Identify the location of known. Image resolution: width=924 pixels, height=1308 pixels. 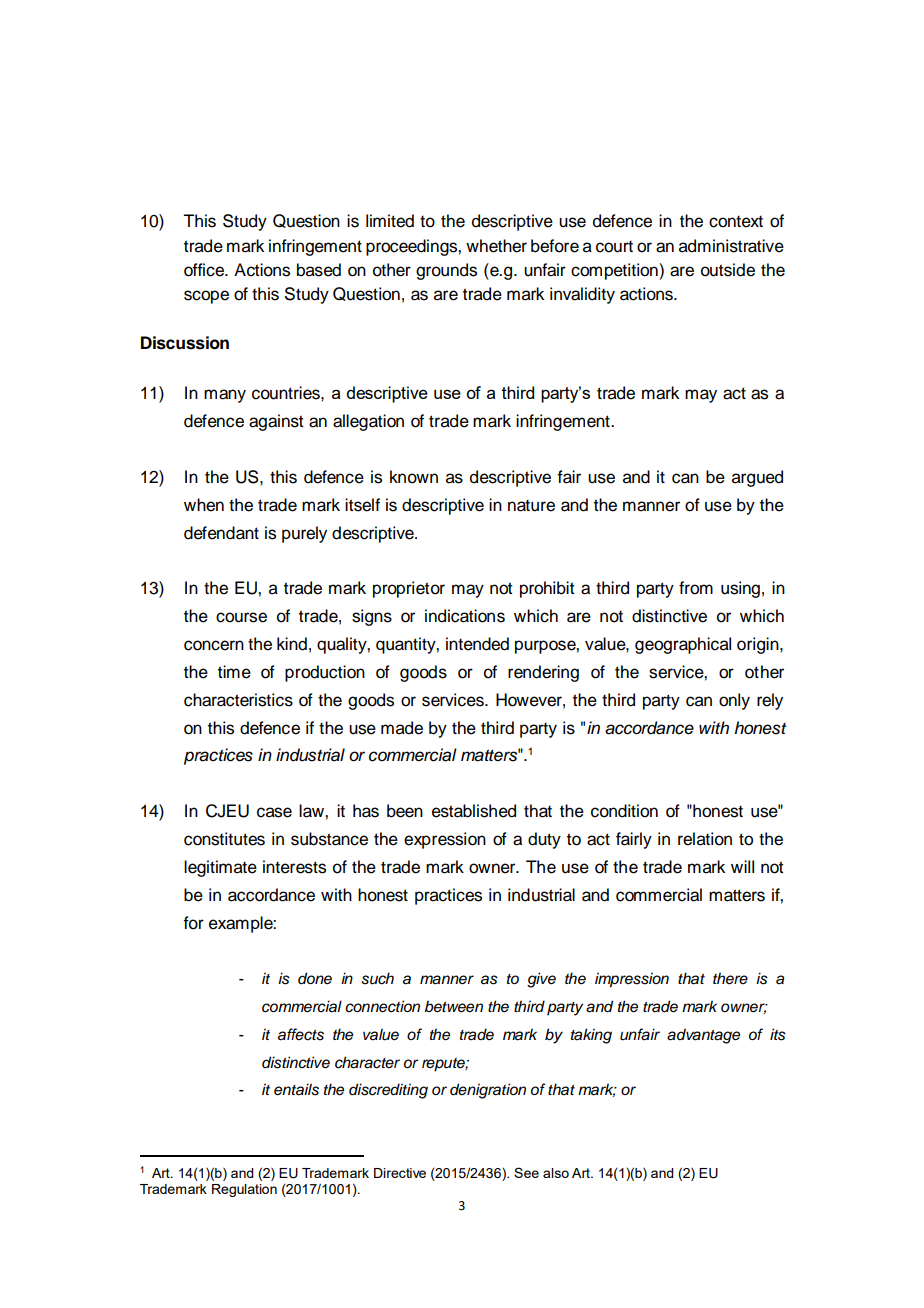
(414, 477).
